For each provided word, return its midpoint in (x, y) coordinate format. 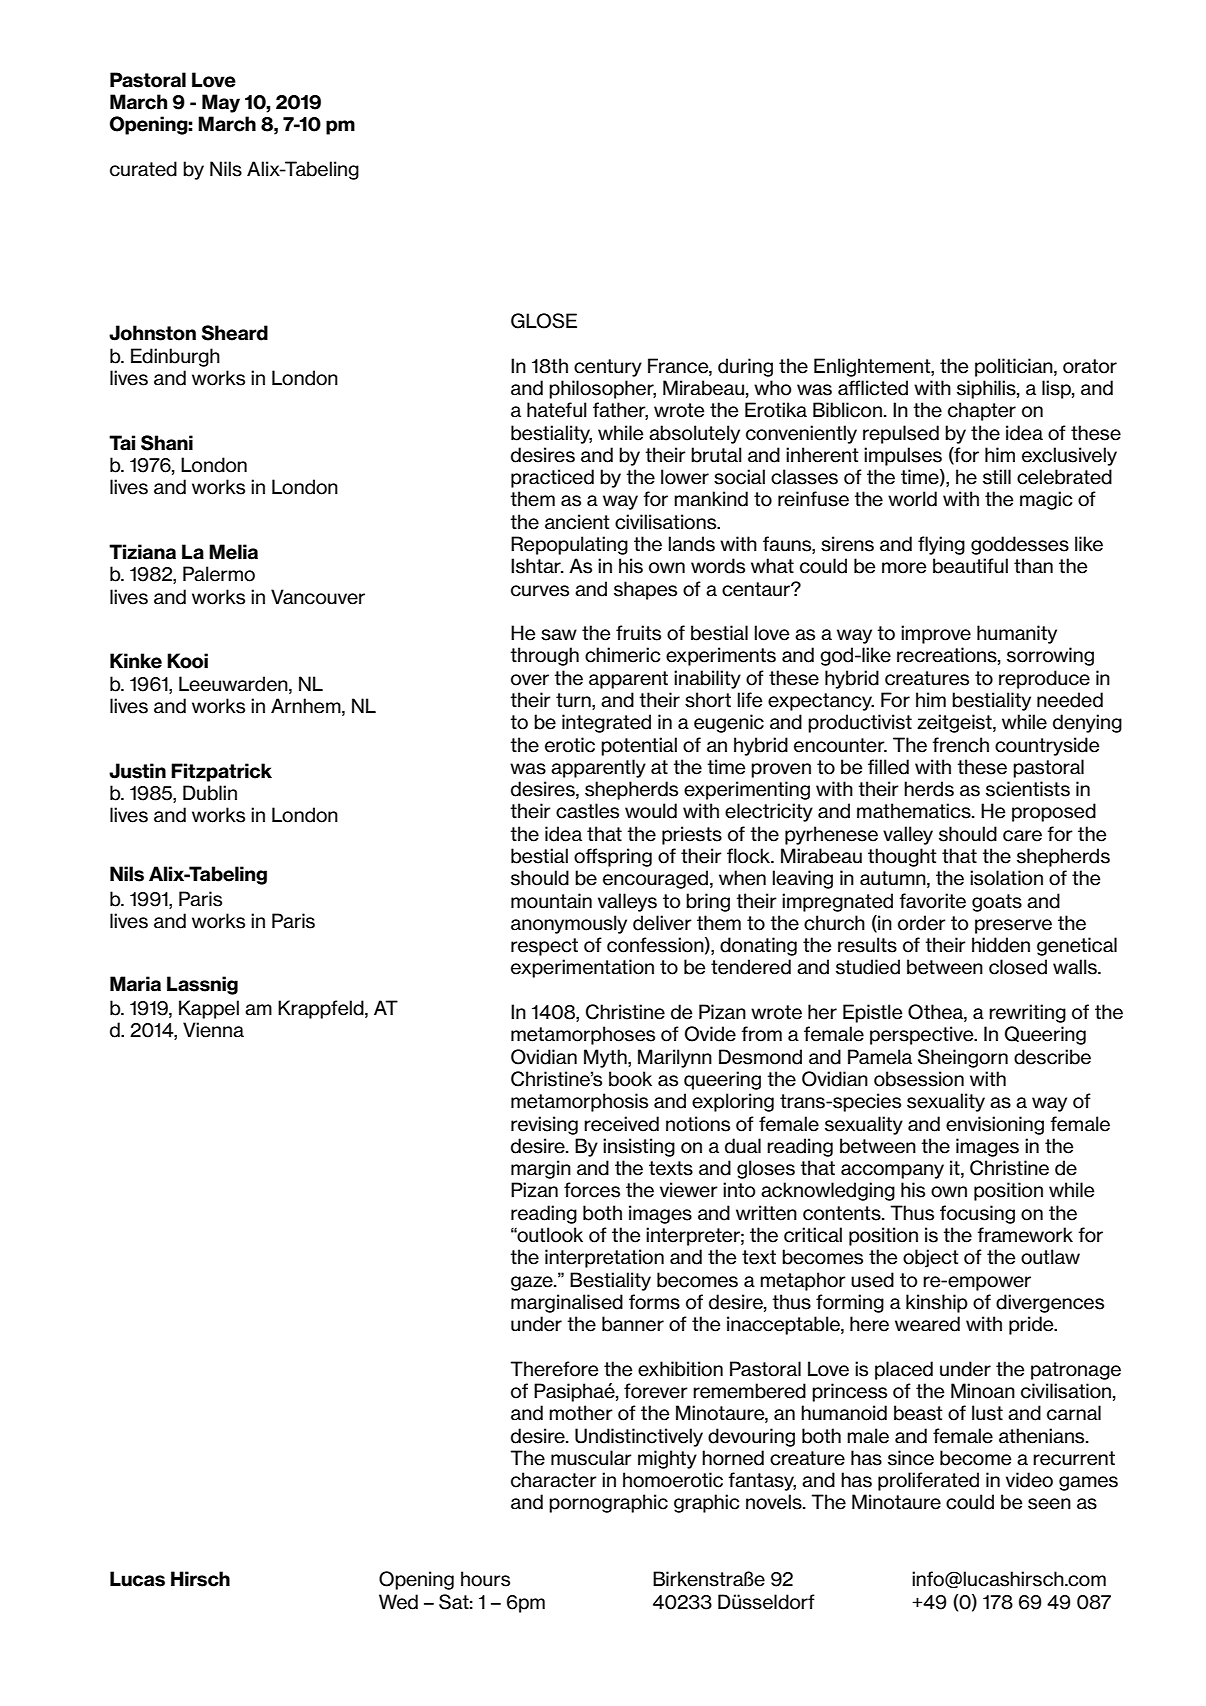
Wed (398, 1602)
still (997, 477)
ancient (577, 522)
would (651, 811)
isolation (1006, 878)
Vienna (213, 1030)
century (608, 368)
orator (1090, 366)
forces (592, 1190)
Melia (233, 552)
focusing (977, 1214)
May (221, 103)
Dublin (210, 793)
